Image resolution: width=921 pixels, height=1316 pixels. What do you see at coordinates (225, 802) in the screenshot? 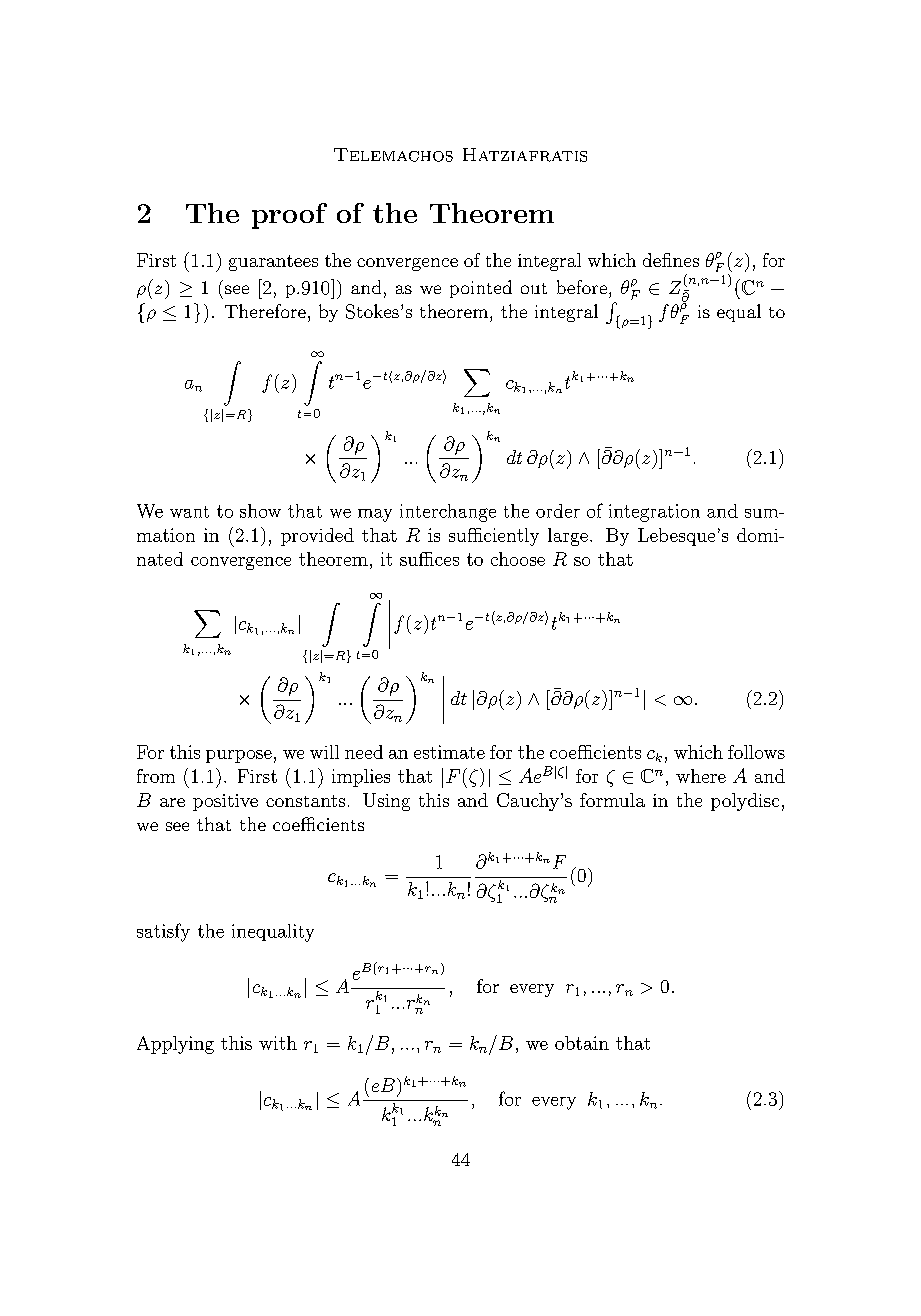
I see `positive` at bounding box center [225, 802].
